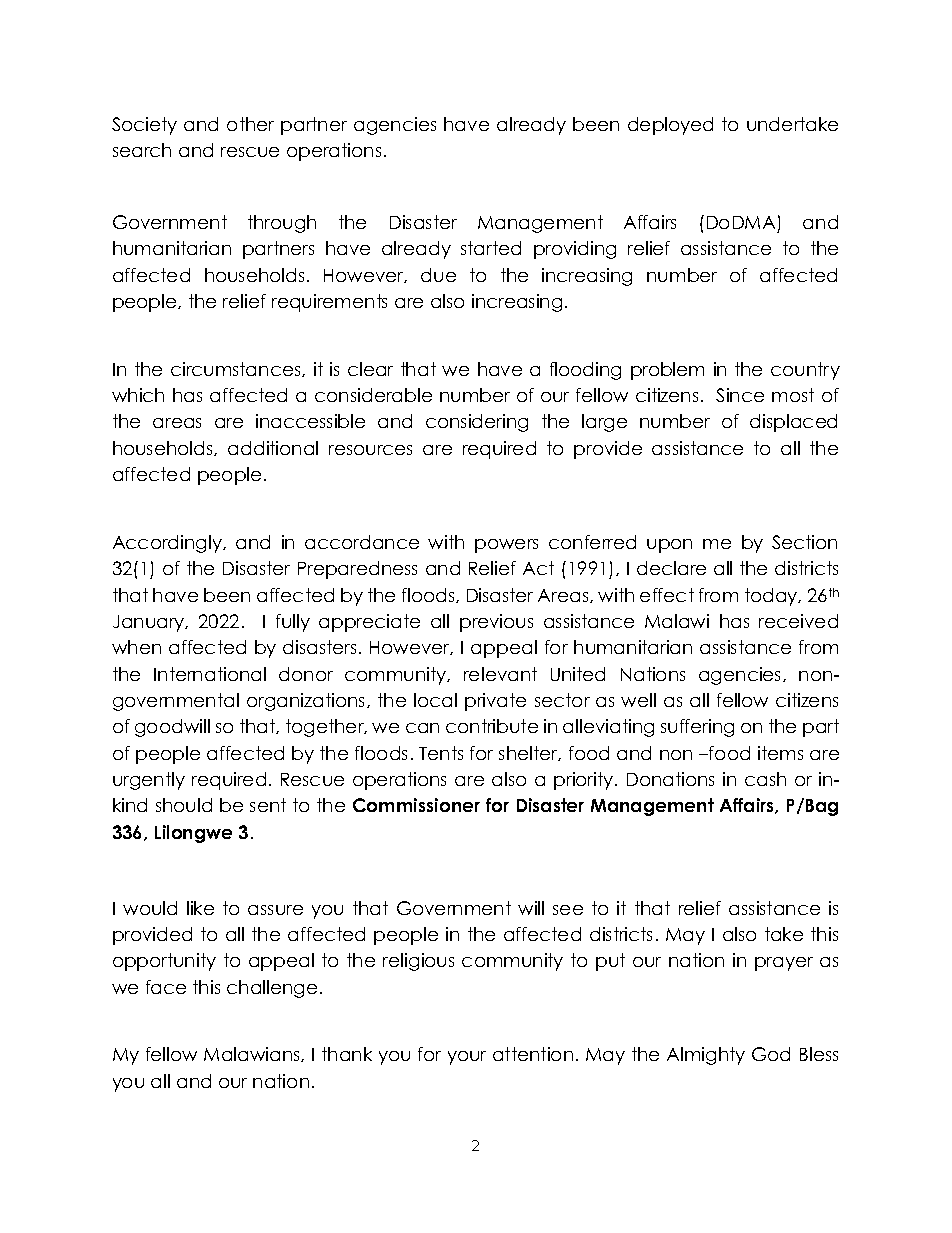  What do you see at coordinates (496, 623) in the document?
I see `previous` at bounding box center [496, 623].
